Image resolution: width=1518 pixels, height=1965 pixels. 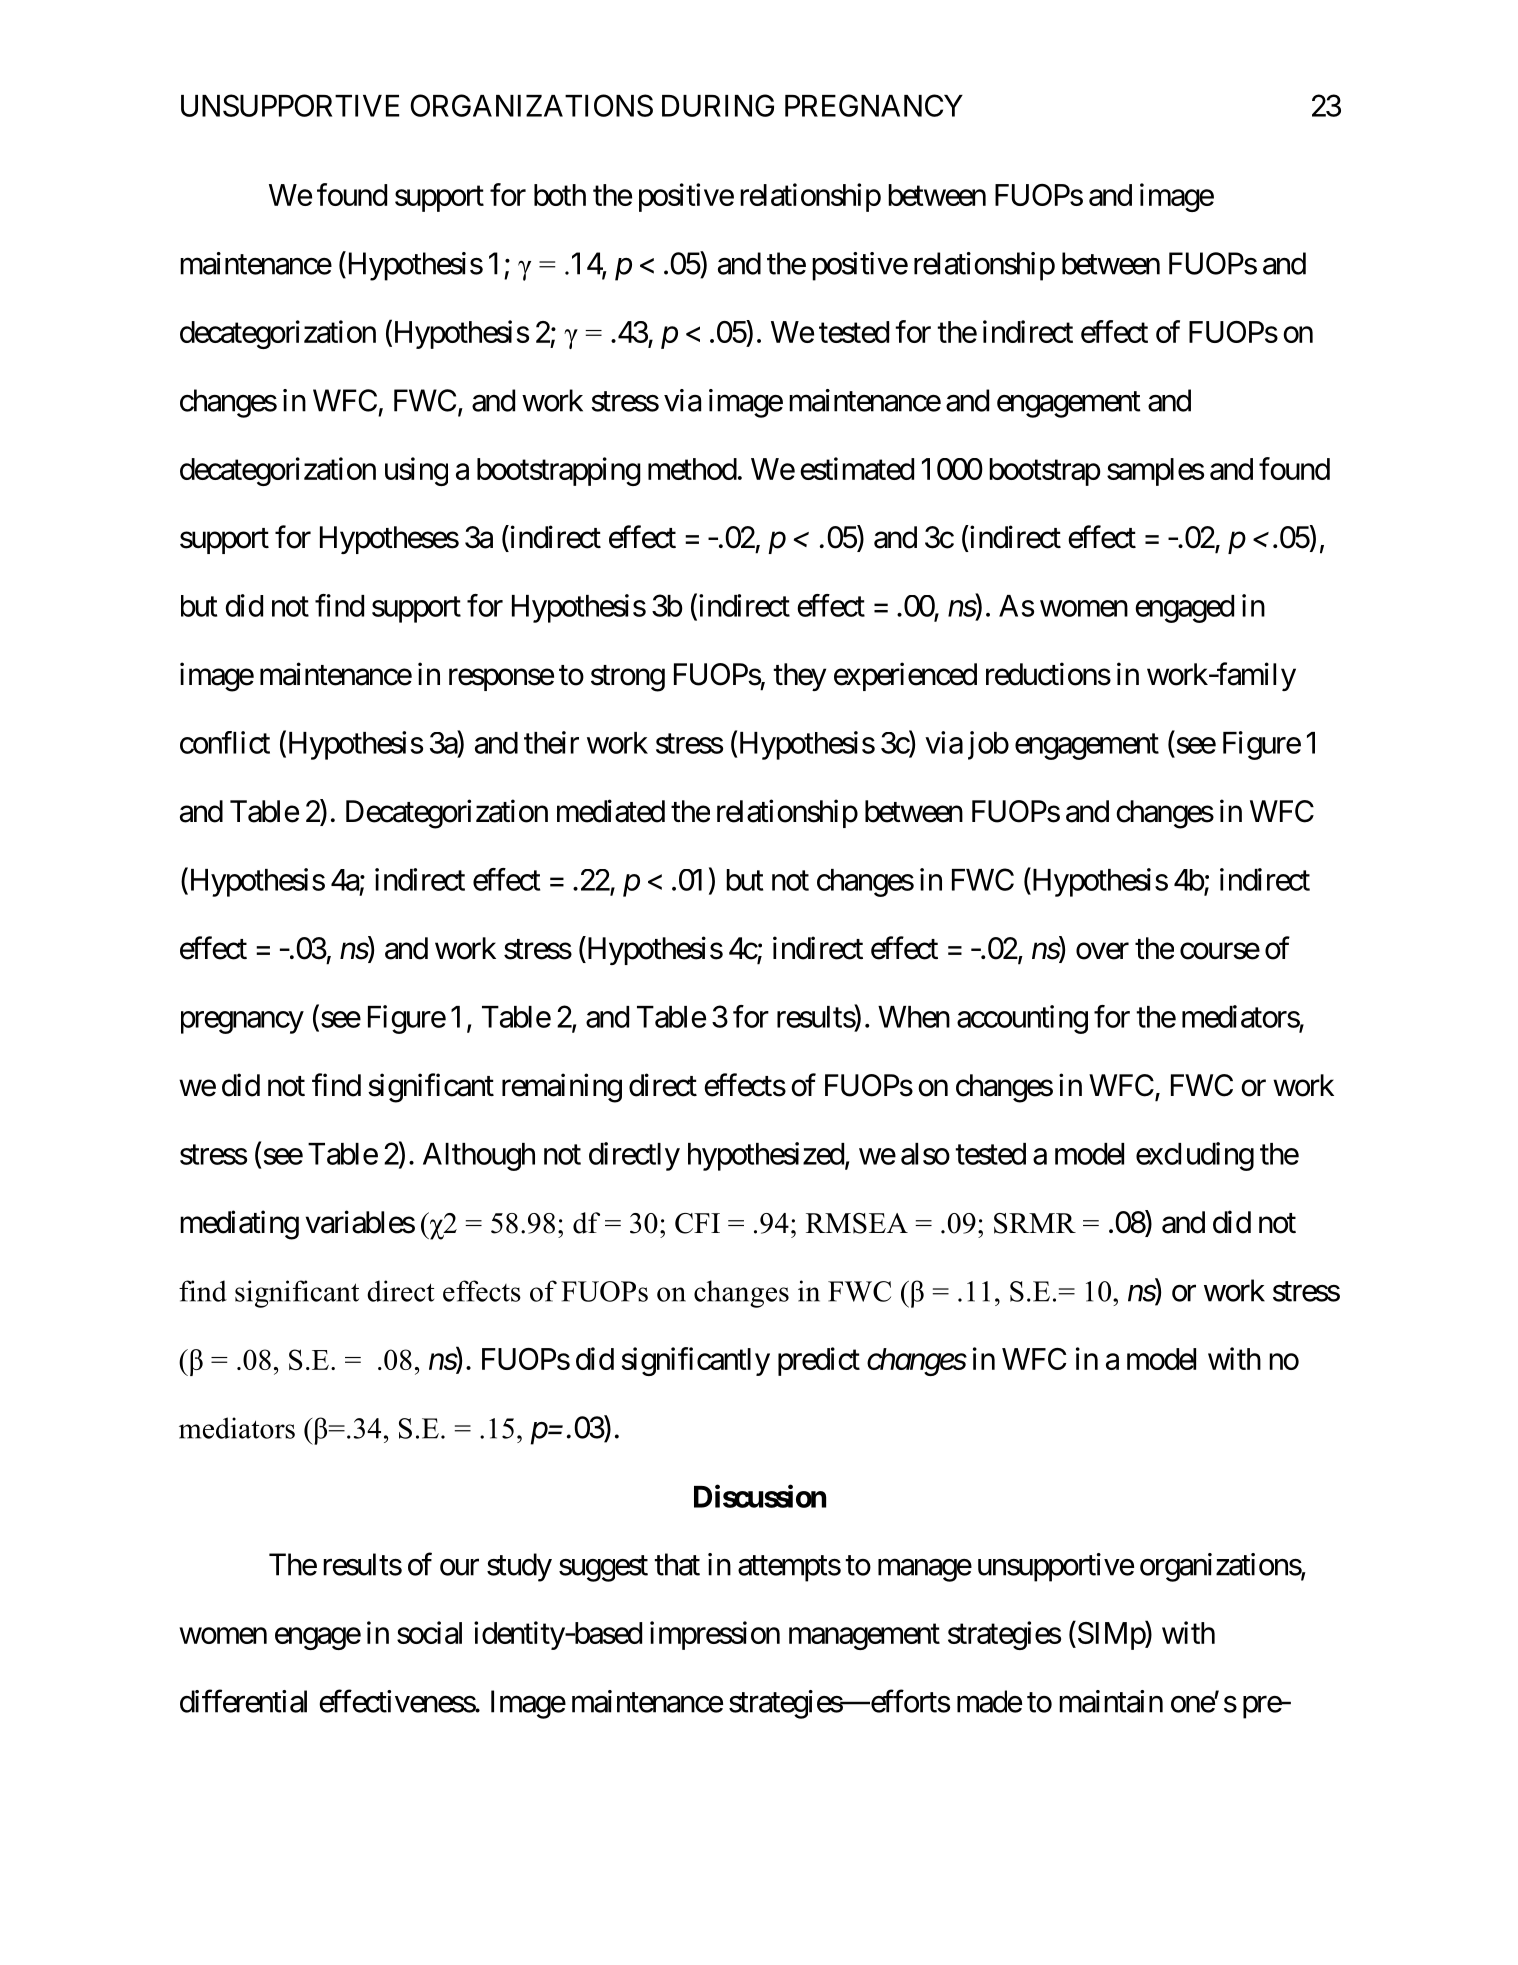 What do you see at coordinates (715, 1635) in the document?
I see `impression` at bounding box center [715, 1635].
